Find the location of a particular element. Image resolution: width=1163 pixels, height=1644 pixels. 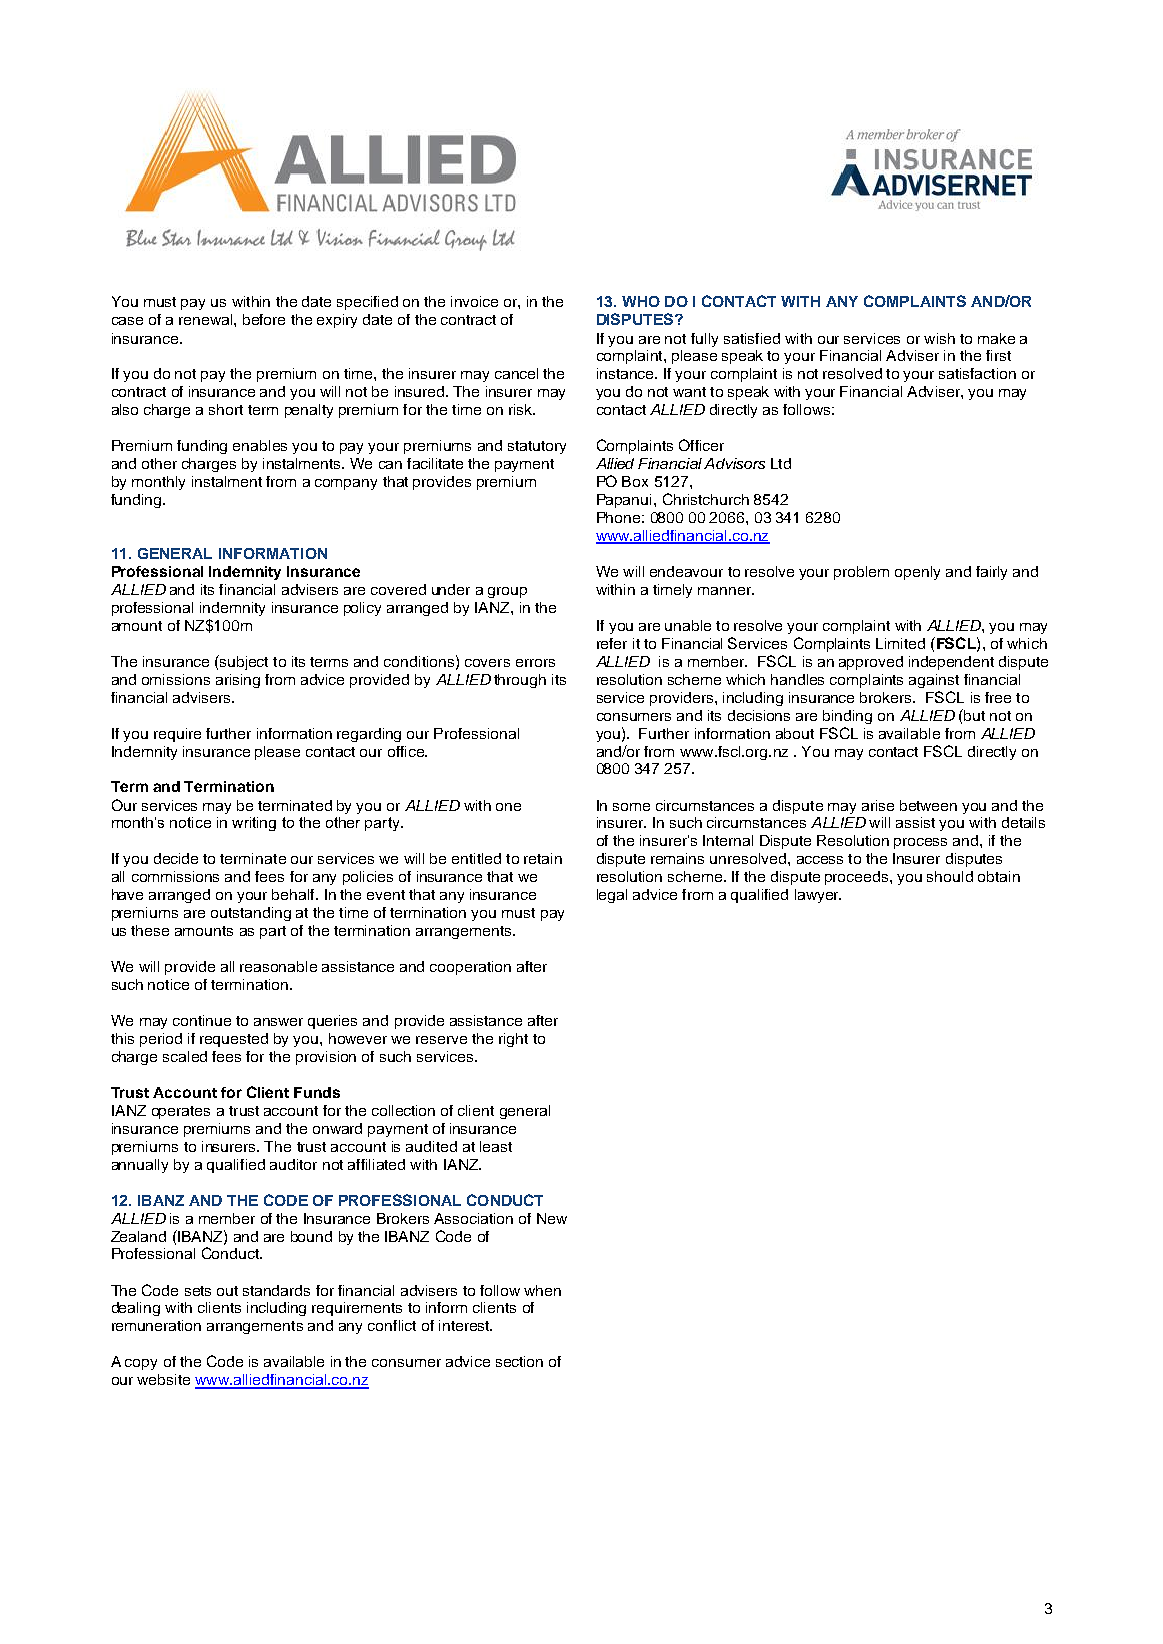

continue is located at coordinates (202, 1020).
